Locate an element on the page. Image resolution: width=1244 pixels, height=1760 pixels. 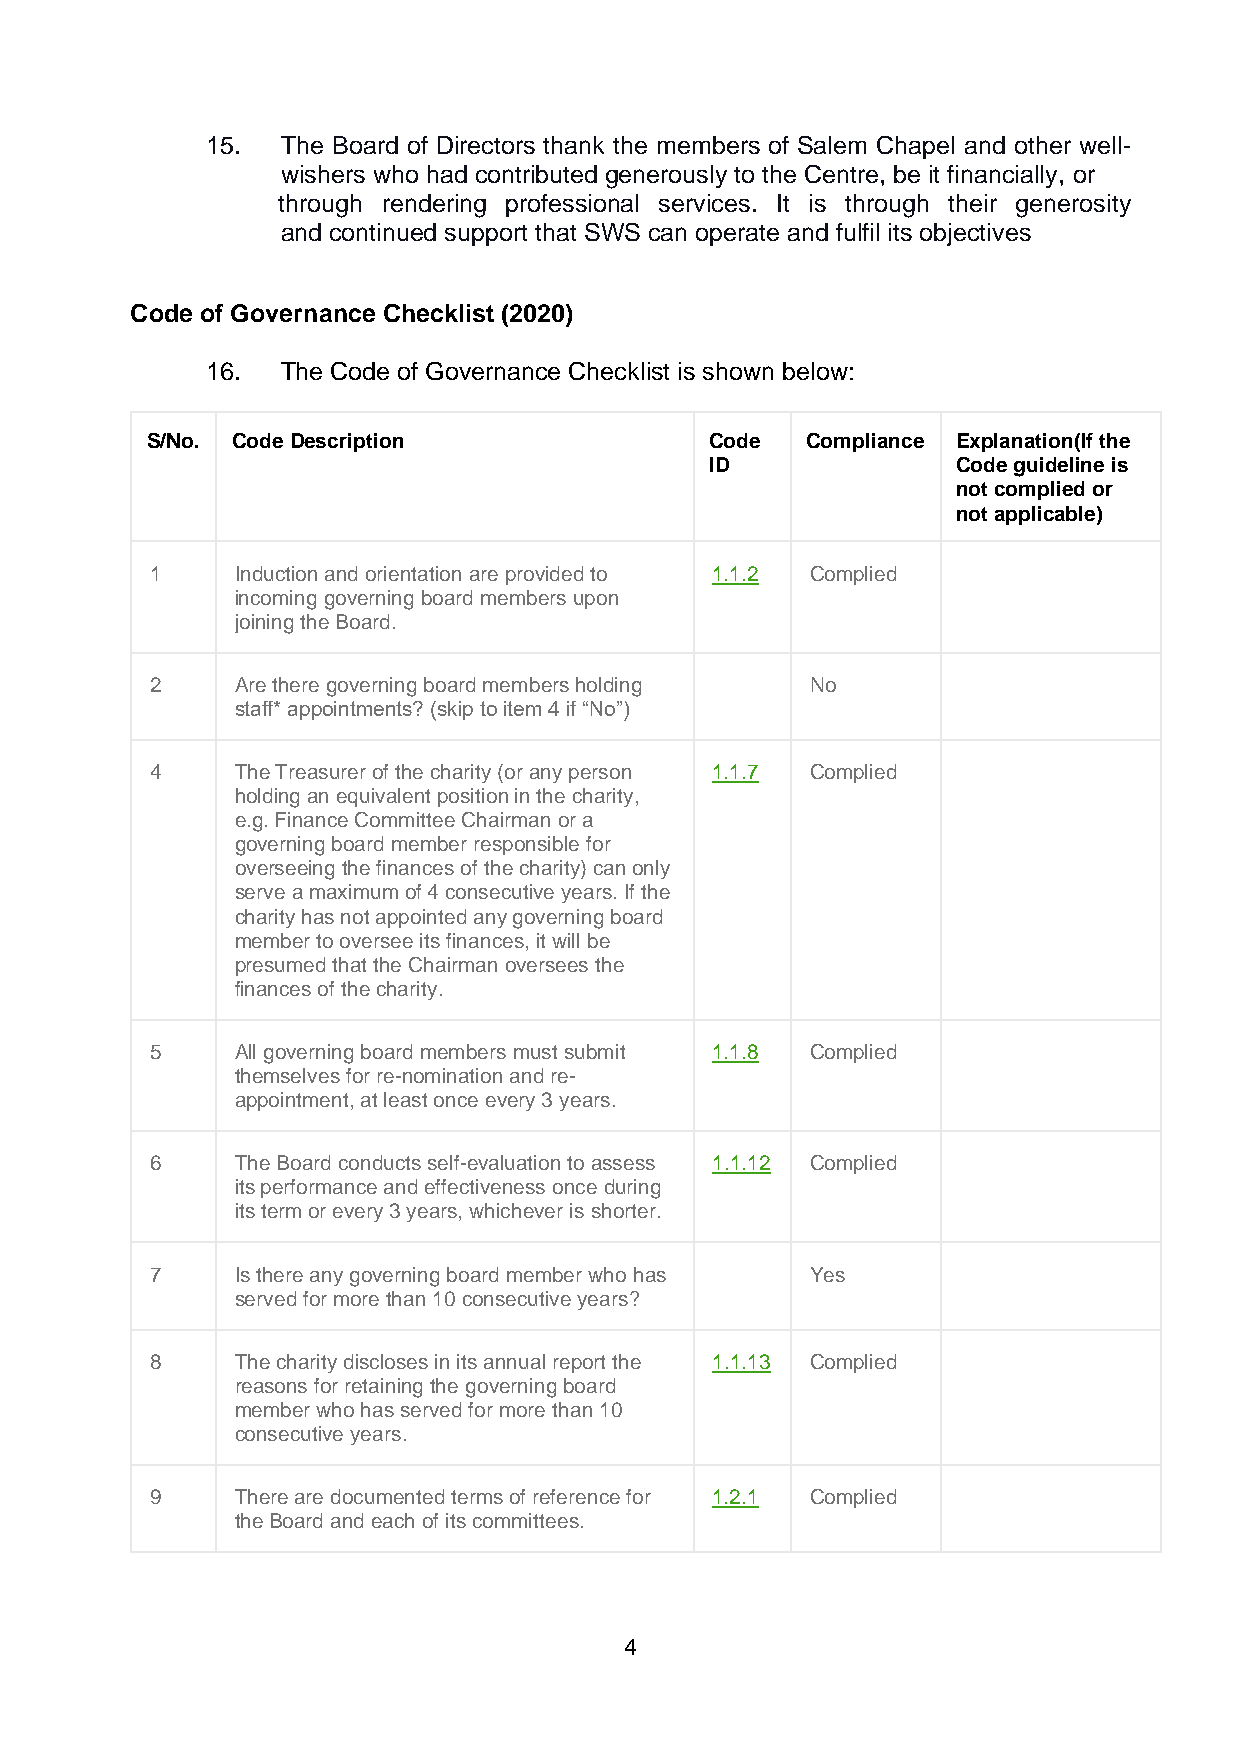
person is located at coordinates (600, 775).
